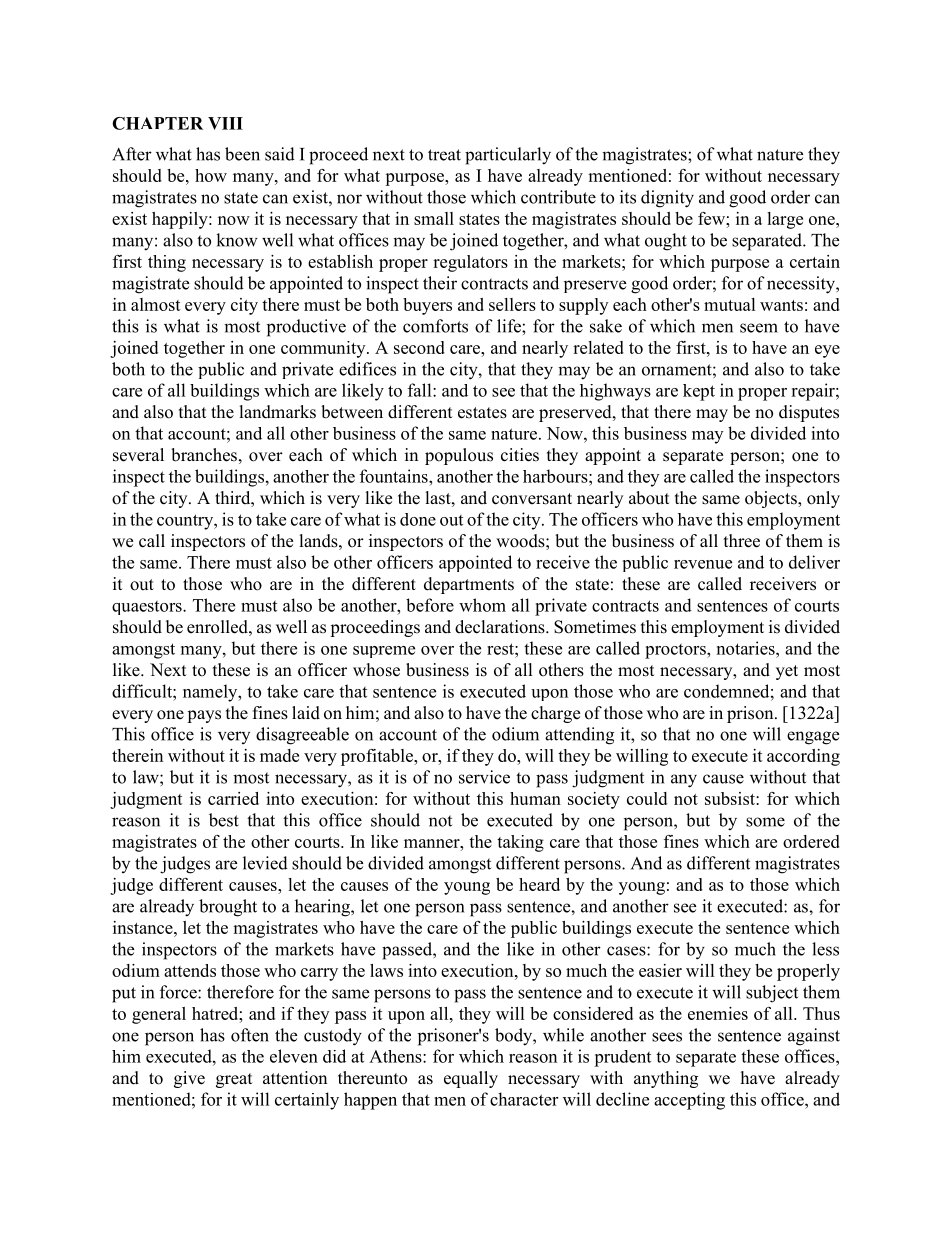  Describe the element at coordinates (471, 1079) in the screenshot. I see `equally` at that location.
